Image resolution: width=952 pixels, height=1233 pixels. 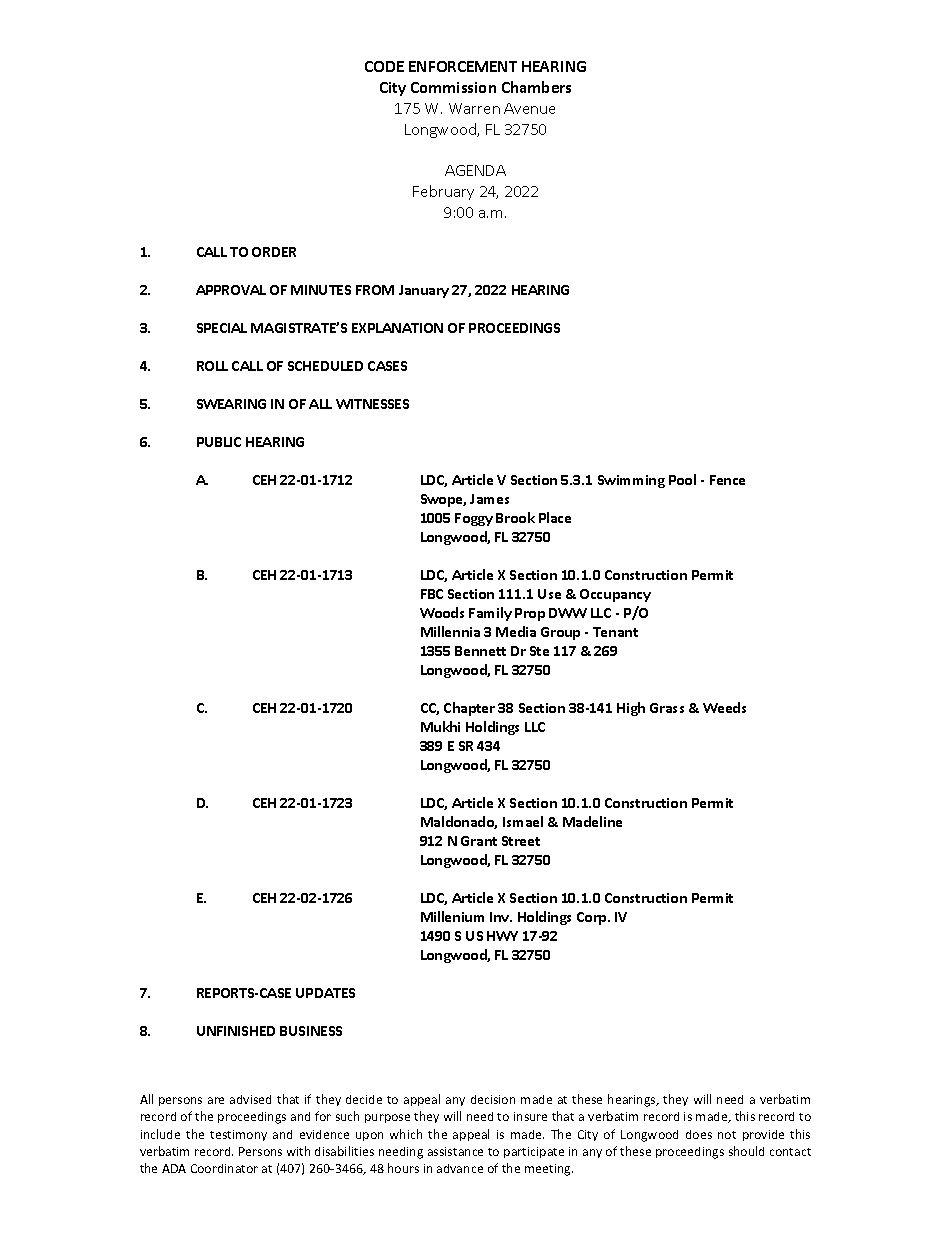 What do you see at coordinates (724, 707) in the page?
I see `Weeds` at bounding box center [724, 707].
